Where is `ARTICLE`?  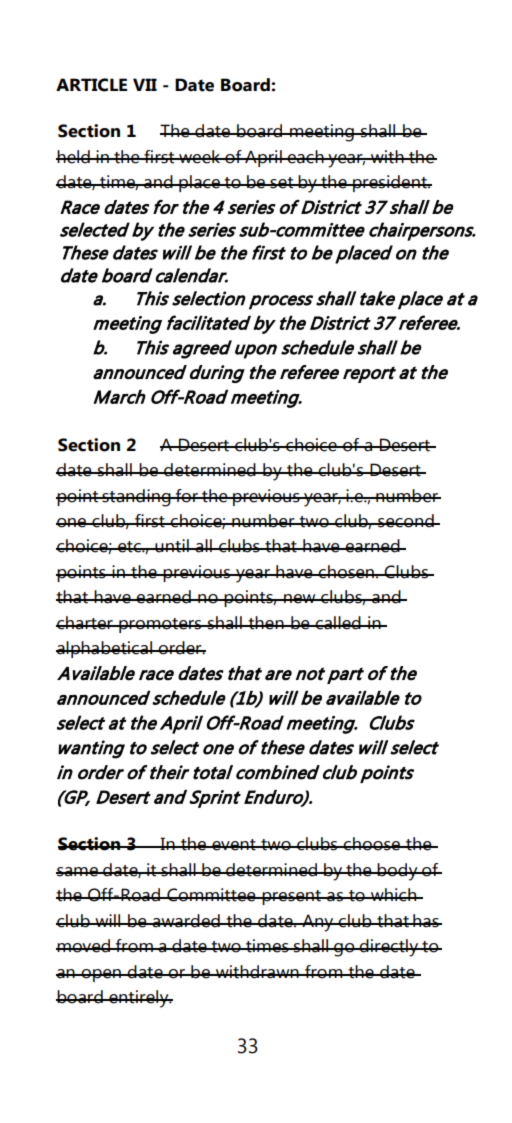
ARTICLE is located at coordinates (91, 85).
